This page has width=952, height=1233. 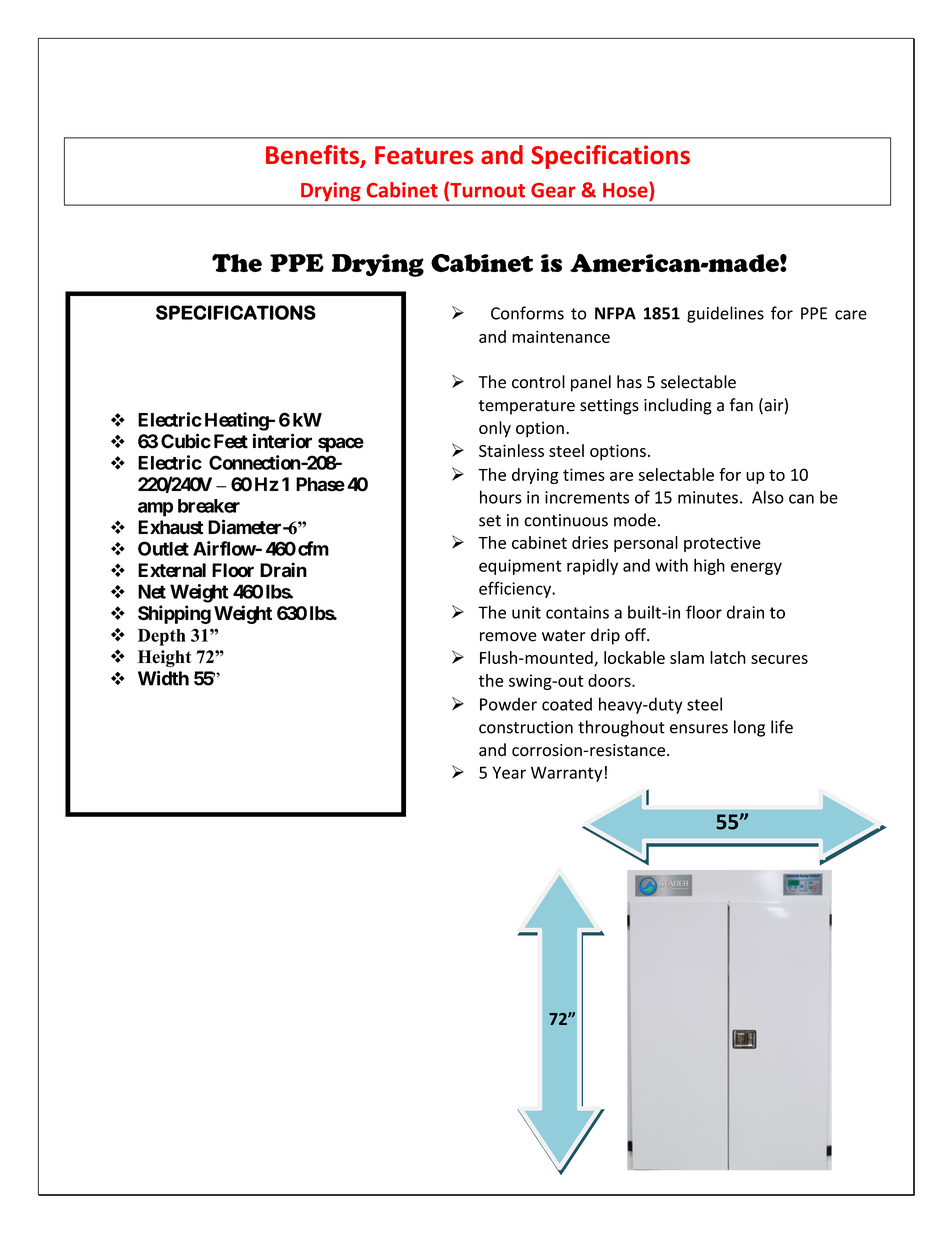 What do you see at coordinates (231, 441) in the page?
I see `Feet` at bounding box center [231, 441].
